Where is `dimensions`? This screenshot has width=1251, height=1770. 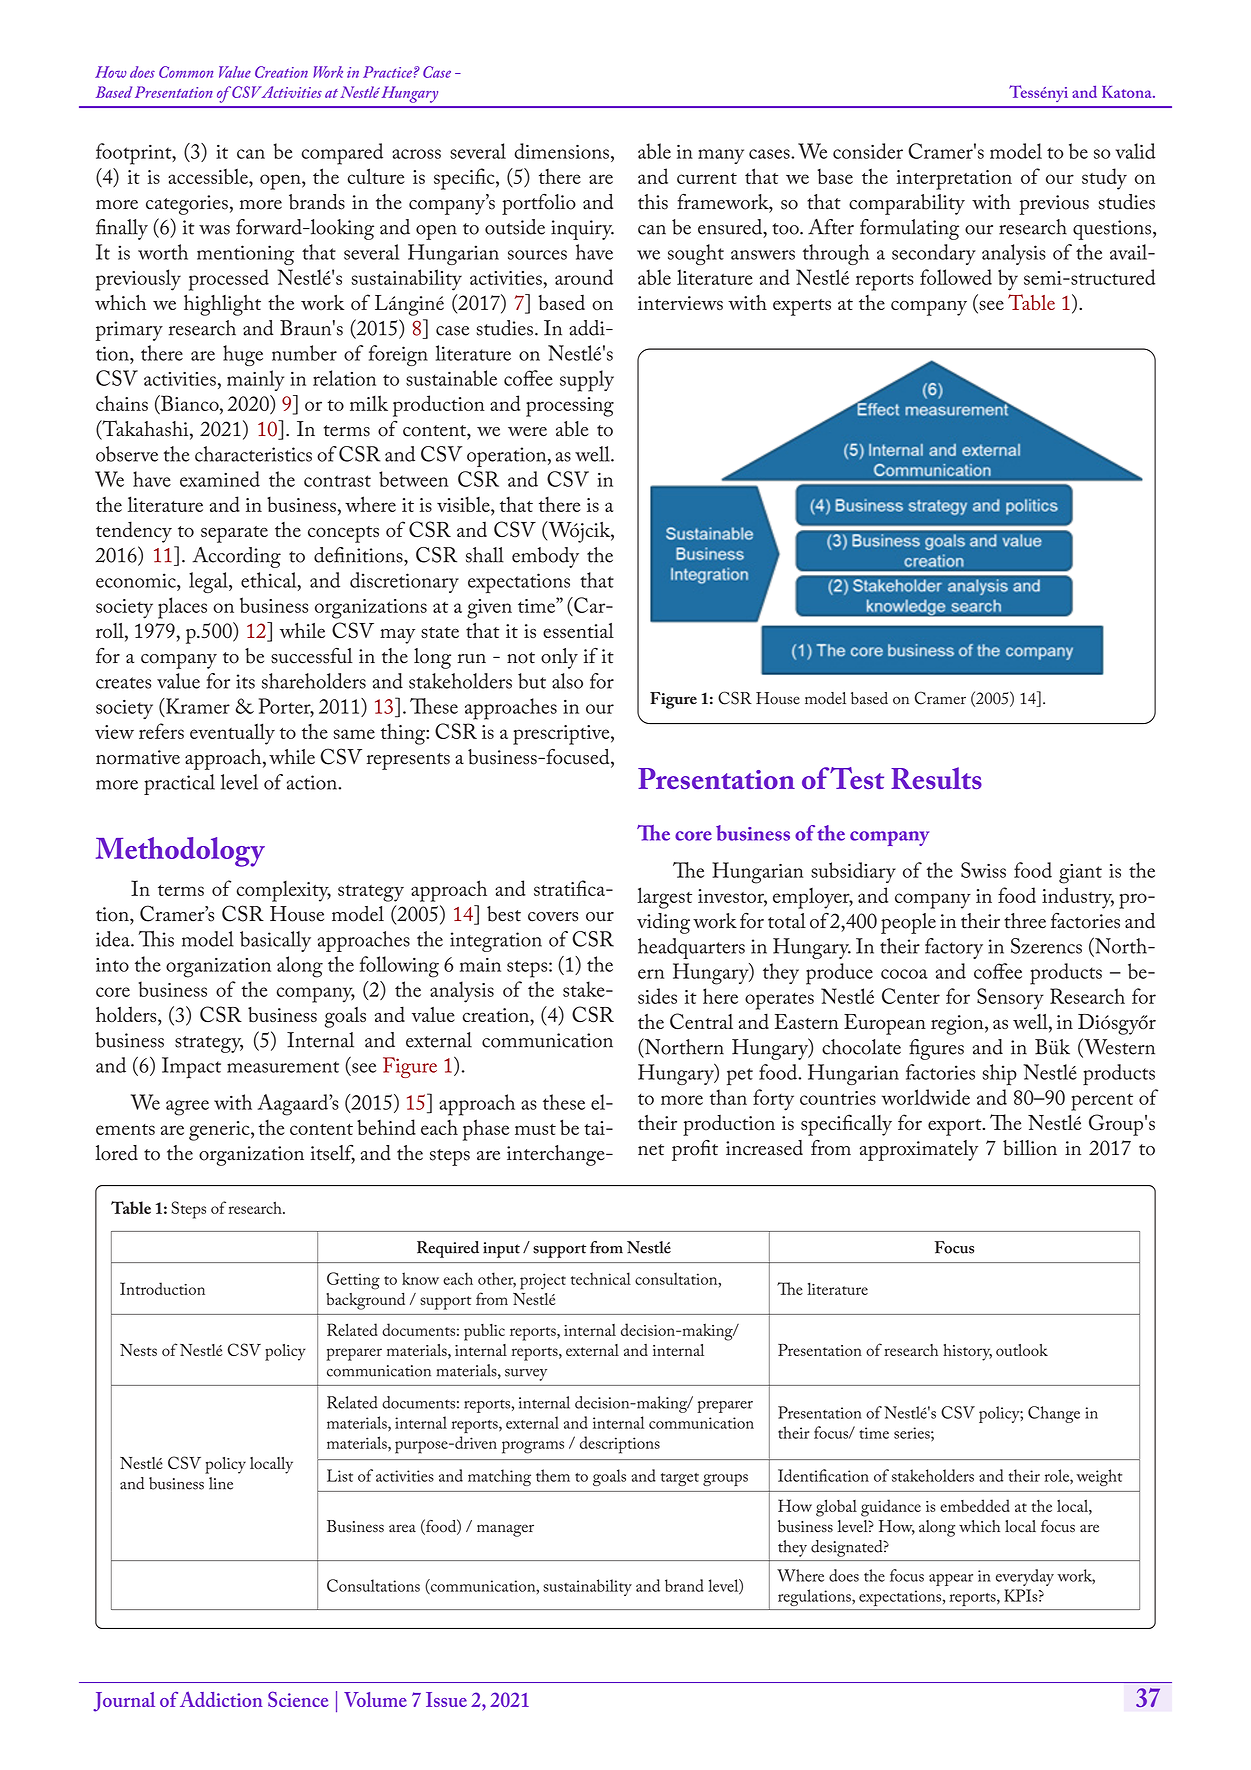
dimensions is located at coordinates (561, 151).
